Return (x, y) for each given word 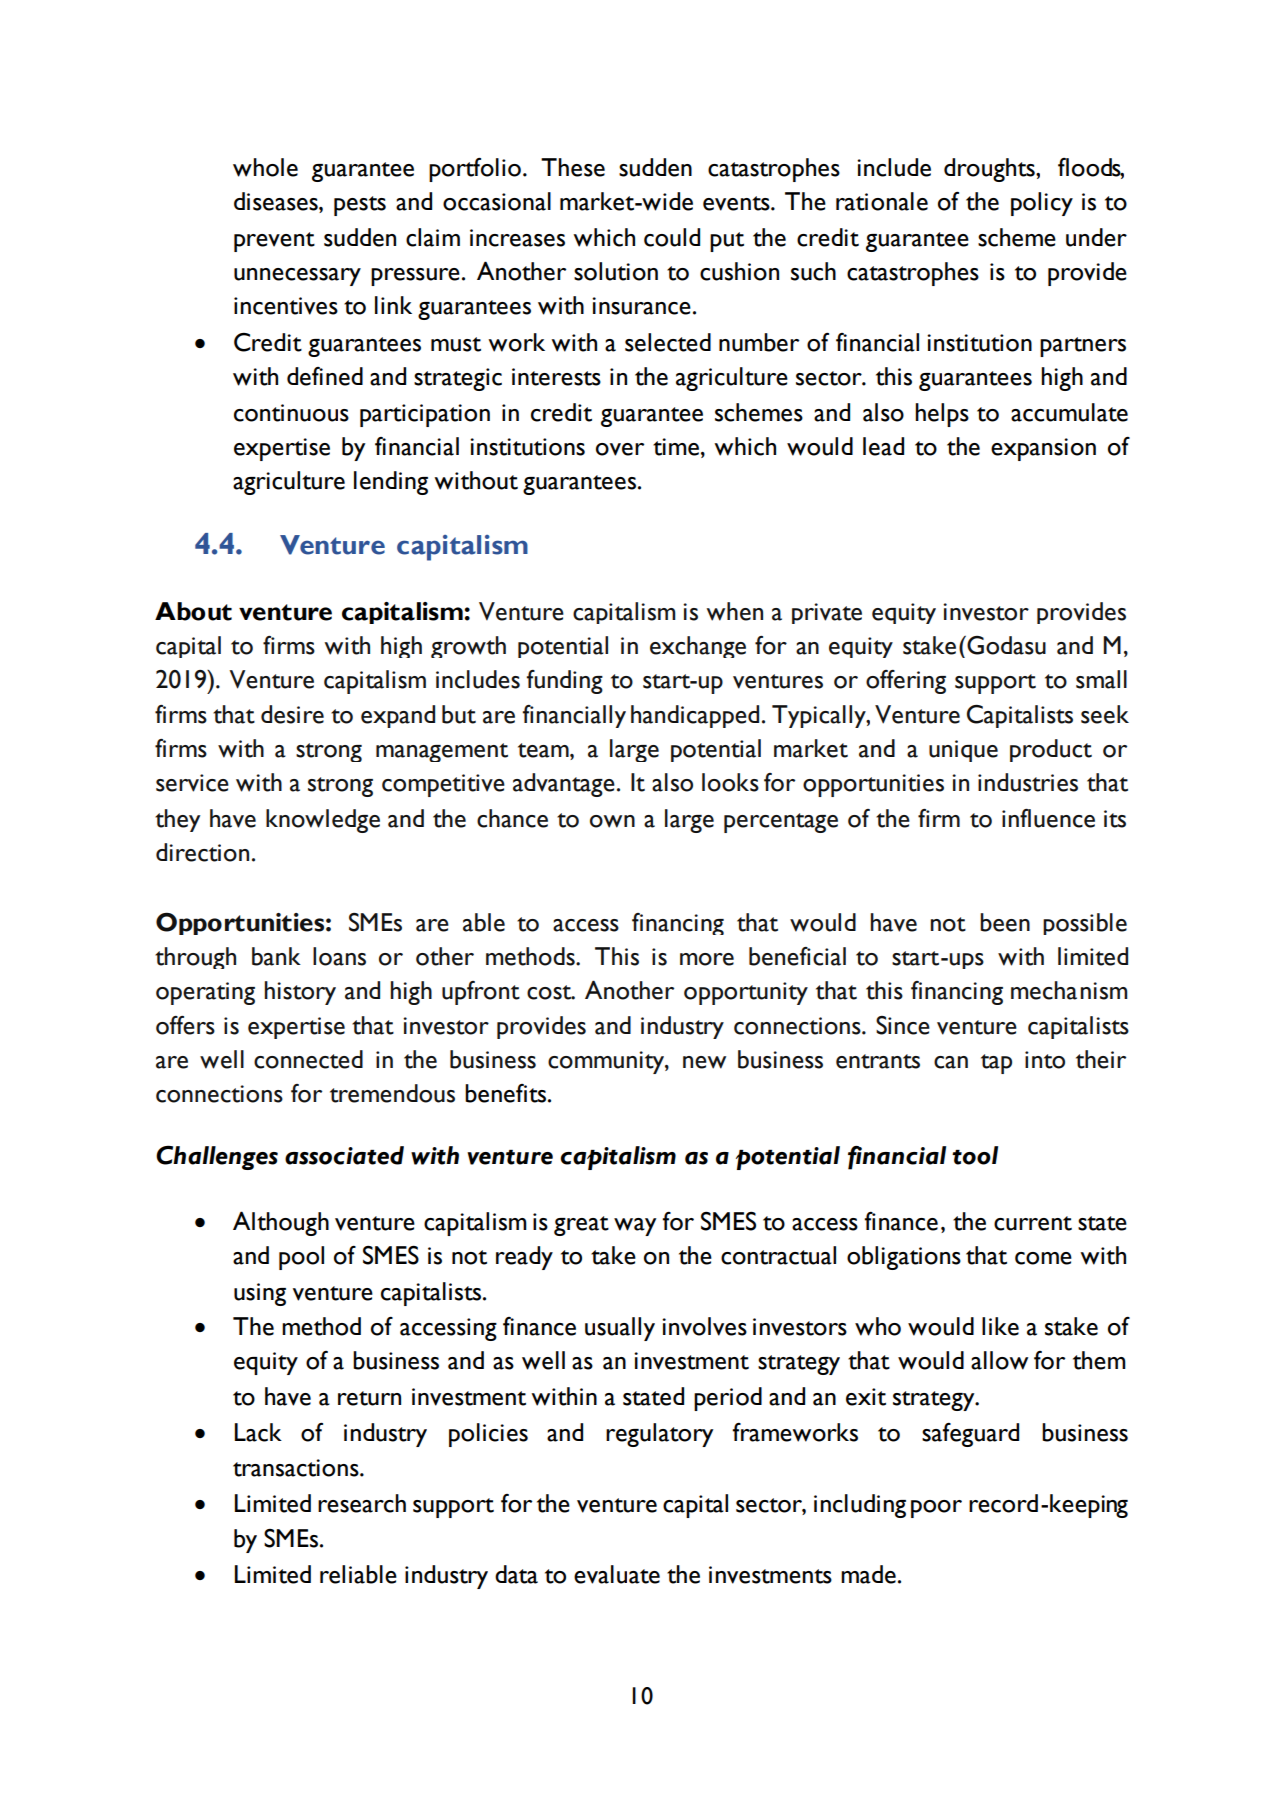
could (672, 237)
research (362, 1503)
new (704, 1062)
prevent (274, 242)
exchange (698, 647)
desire (292, 714)
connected (308, 1059)
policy (1042, 204)
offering (906, 682)
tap (996, 1064)
